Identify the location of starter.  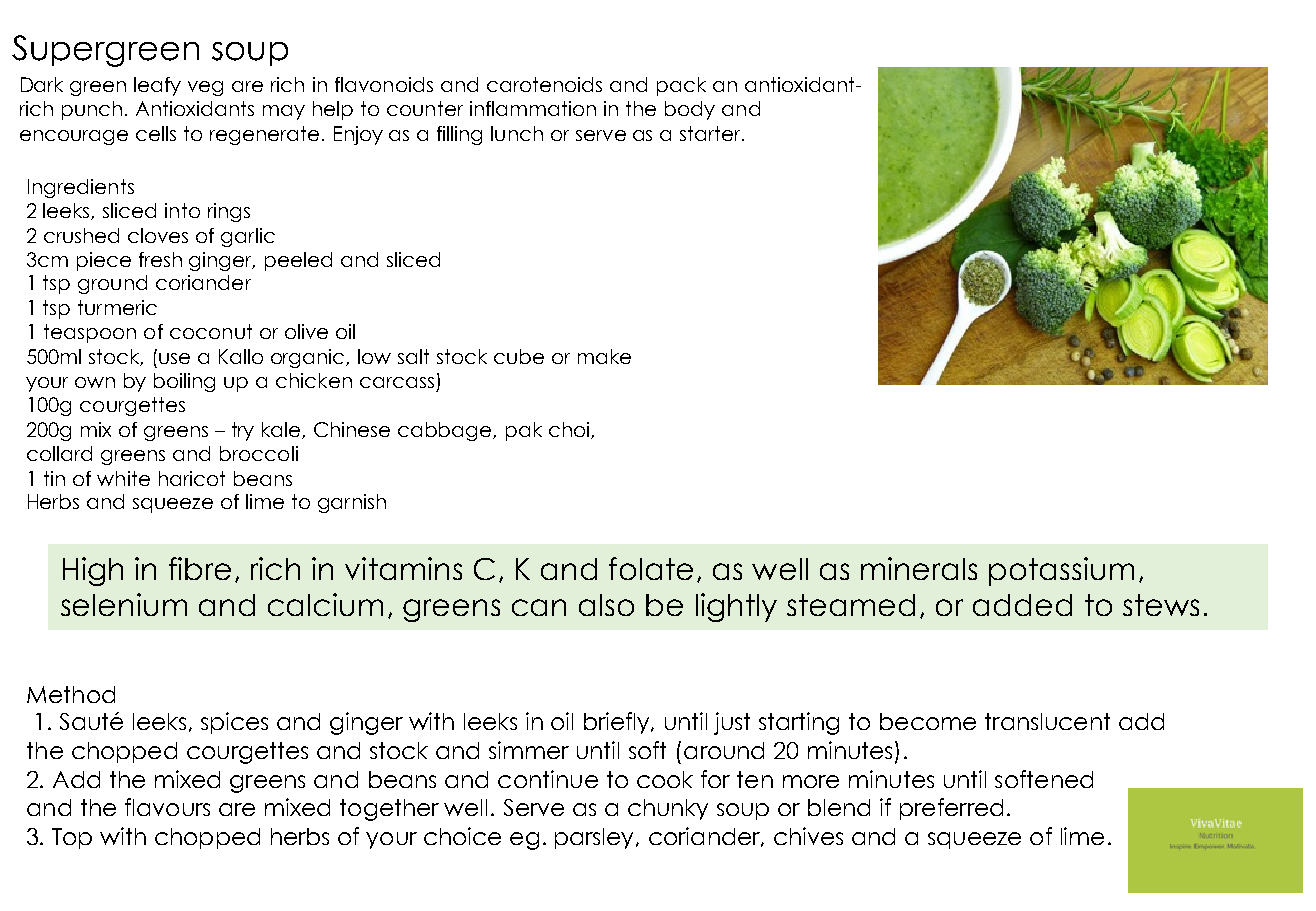
(711, 133).
